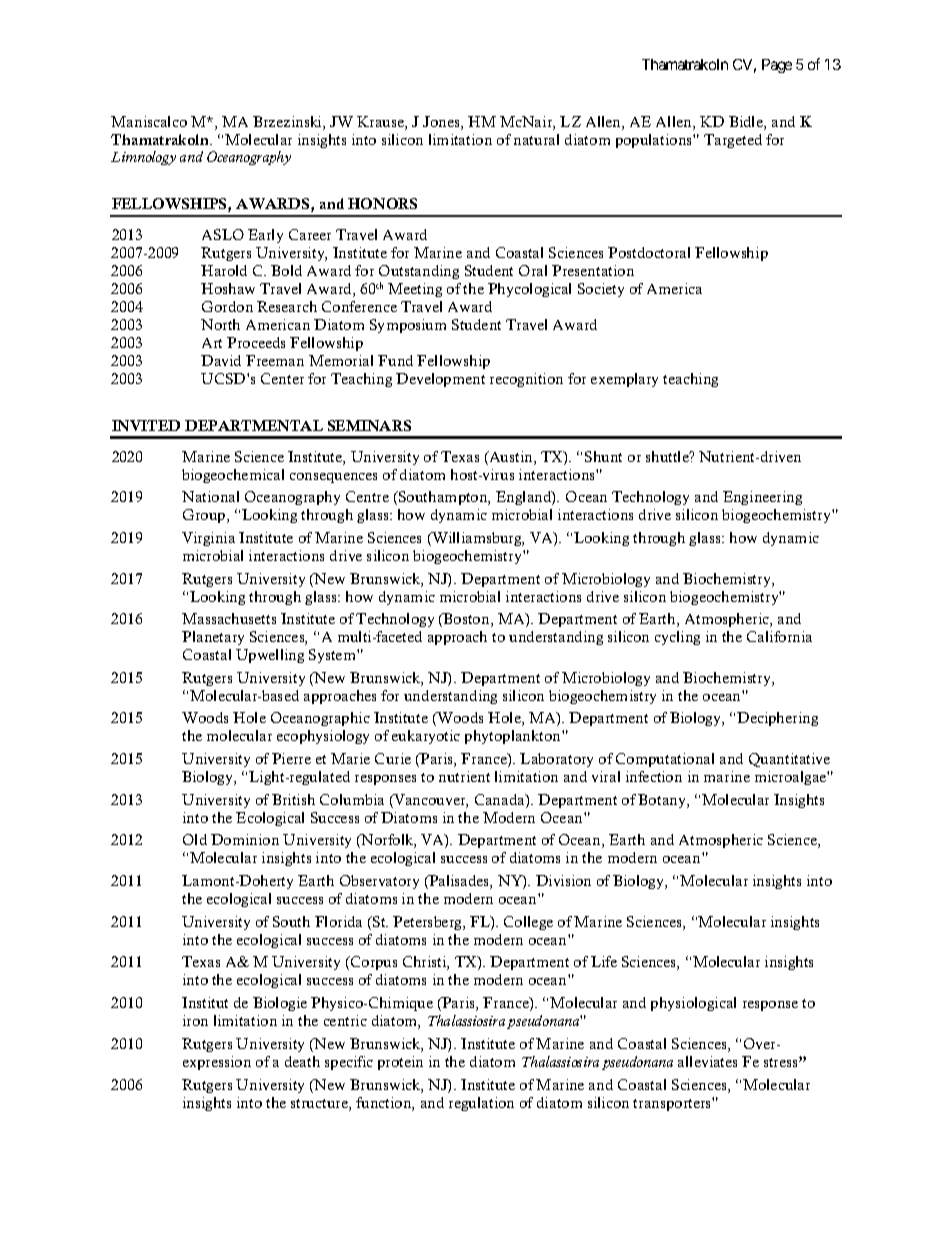 Image resolution: width=952 pixels, height=1233 pixels. I want to click on cycling, so click(677, 638).
